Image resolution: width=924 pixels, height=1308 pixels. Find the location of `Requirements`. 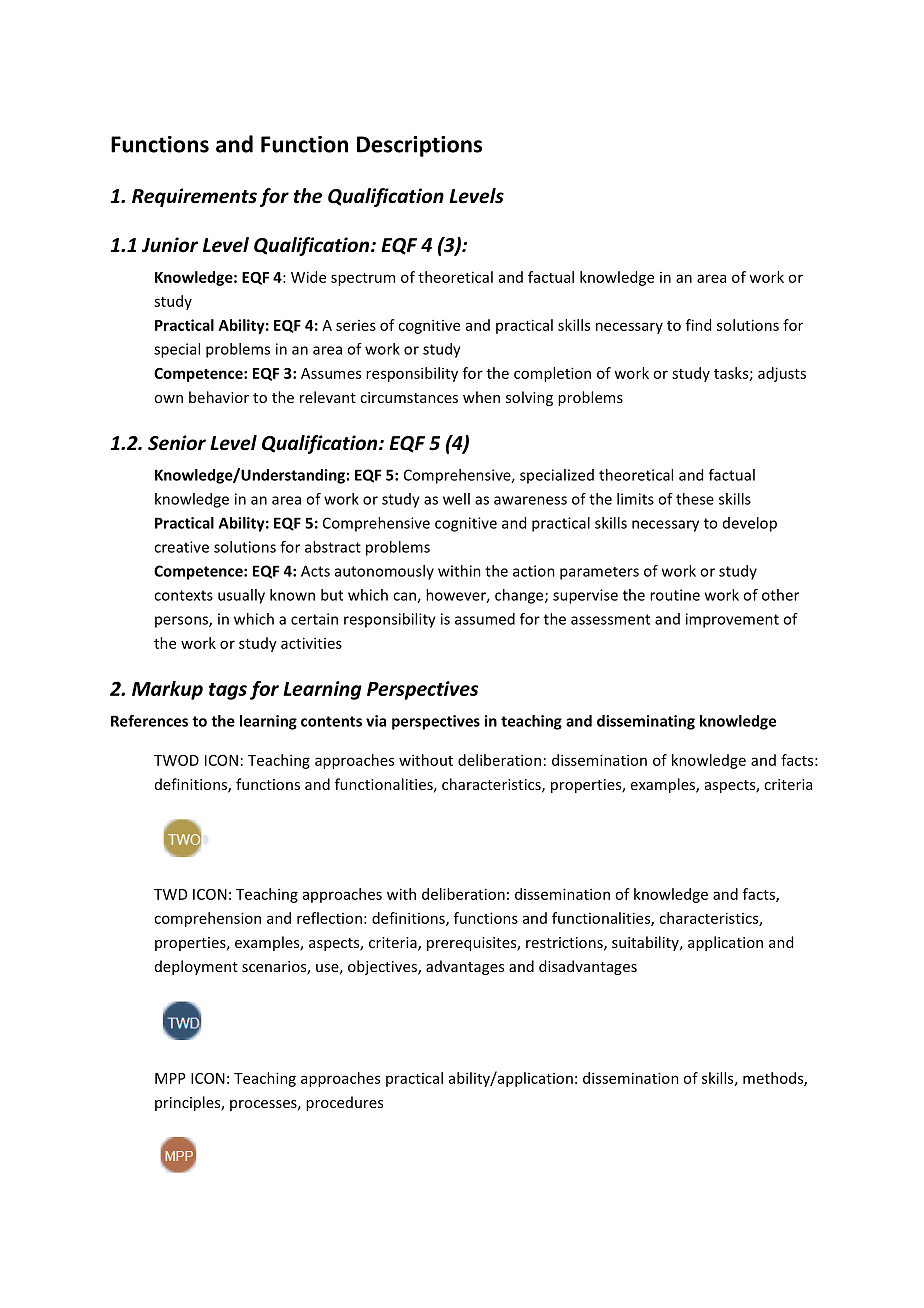

Requirements is located at coordinates (194, 197).
